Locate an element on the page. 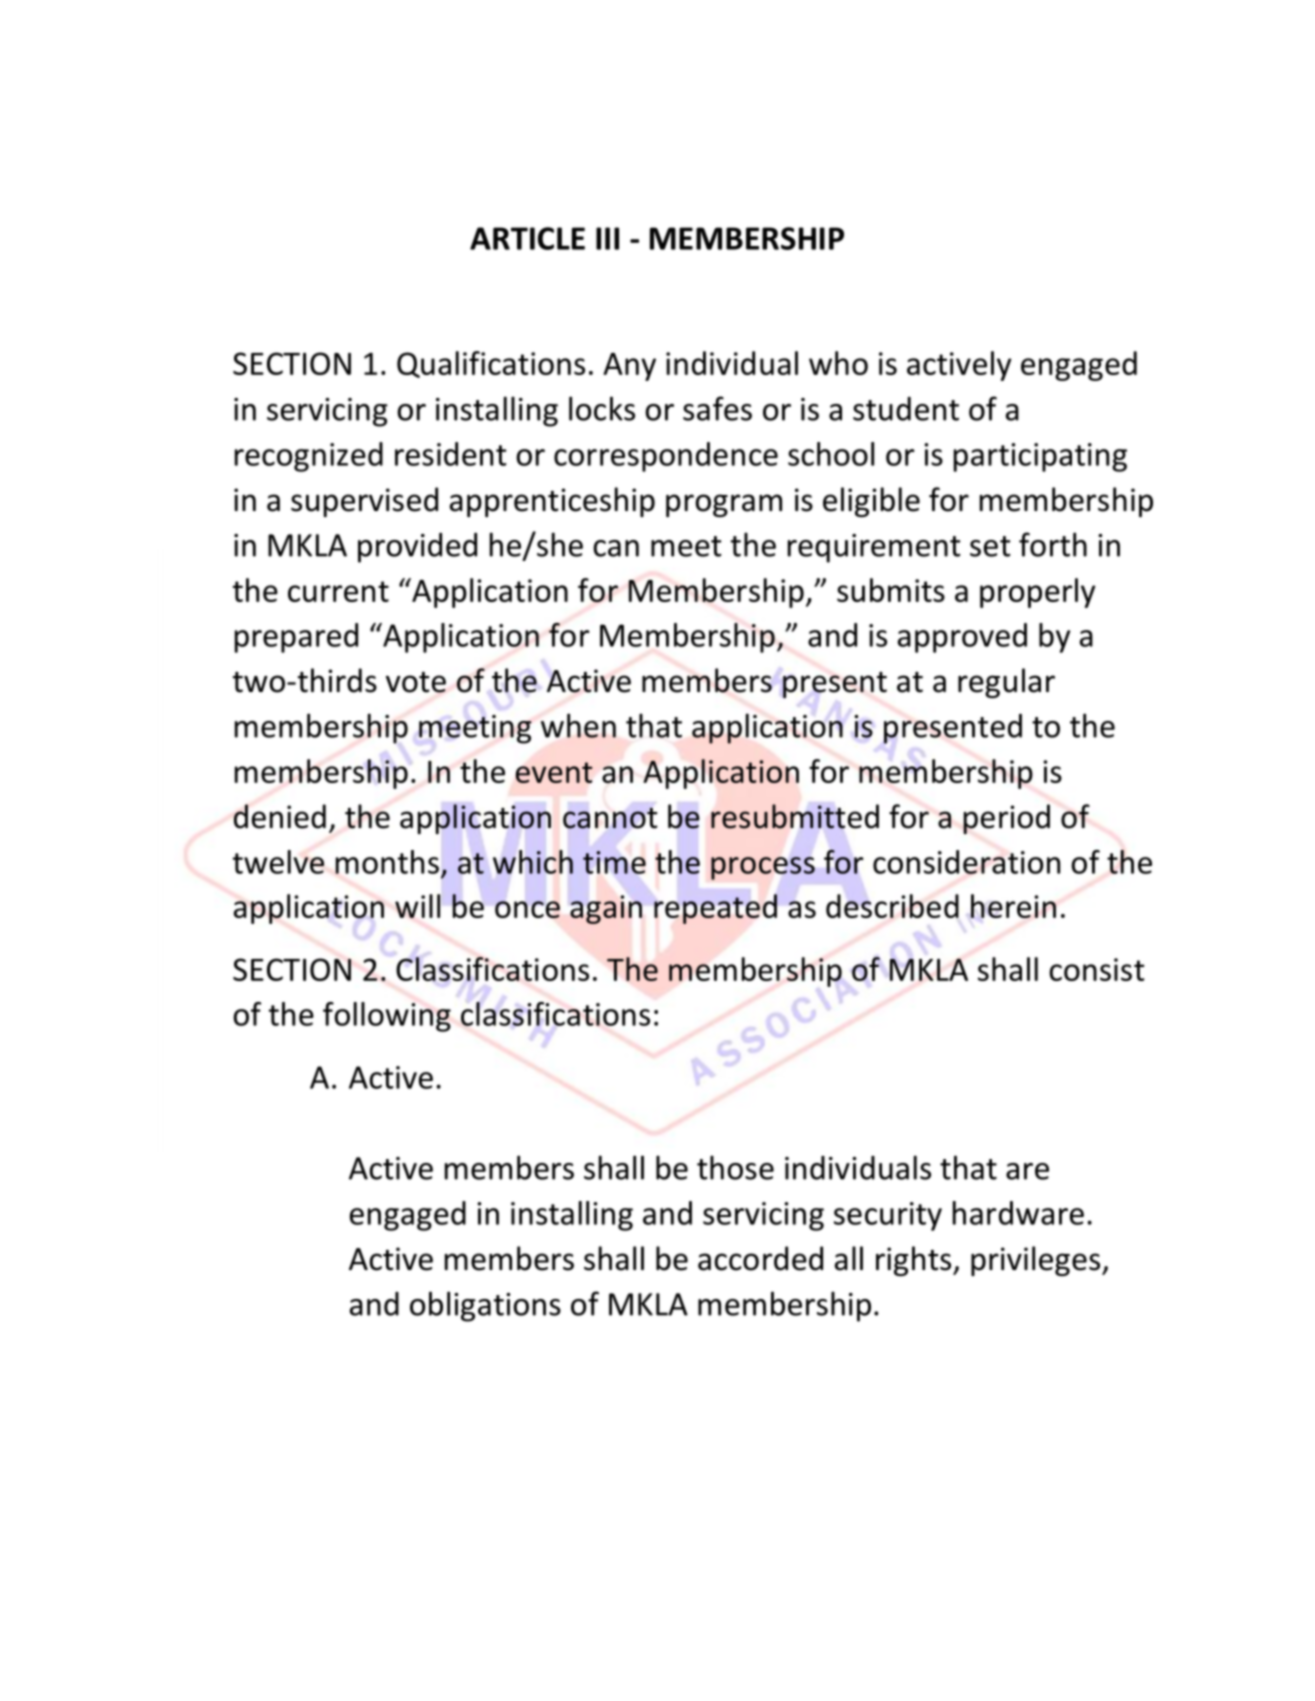 The width and height of the page is (1315, 1701). ARTICLE is located at coordinates (527, 238).
